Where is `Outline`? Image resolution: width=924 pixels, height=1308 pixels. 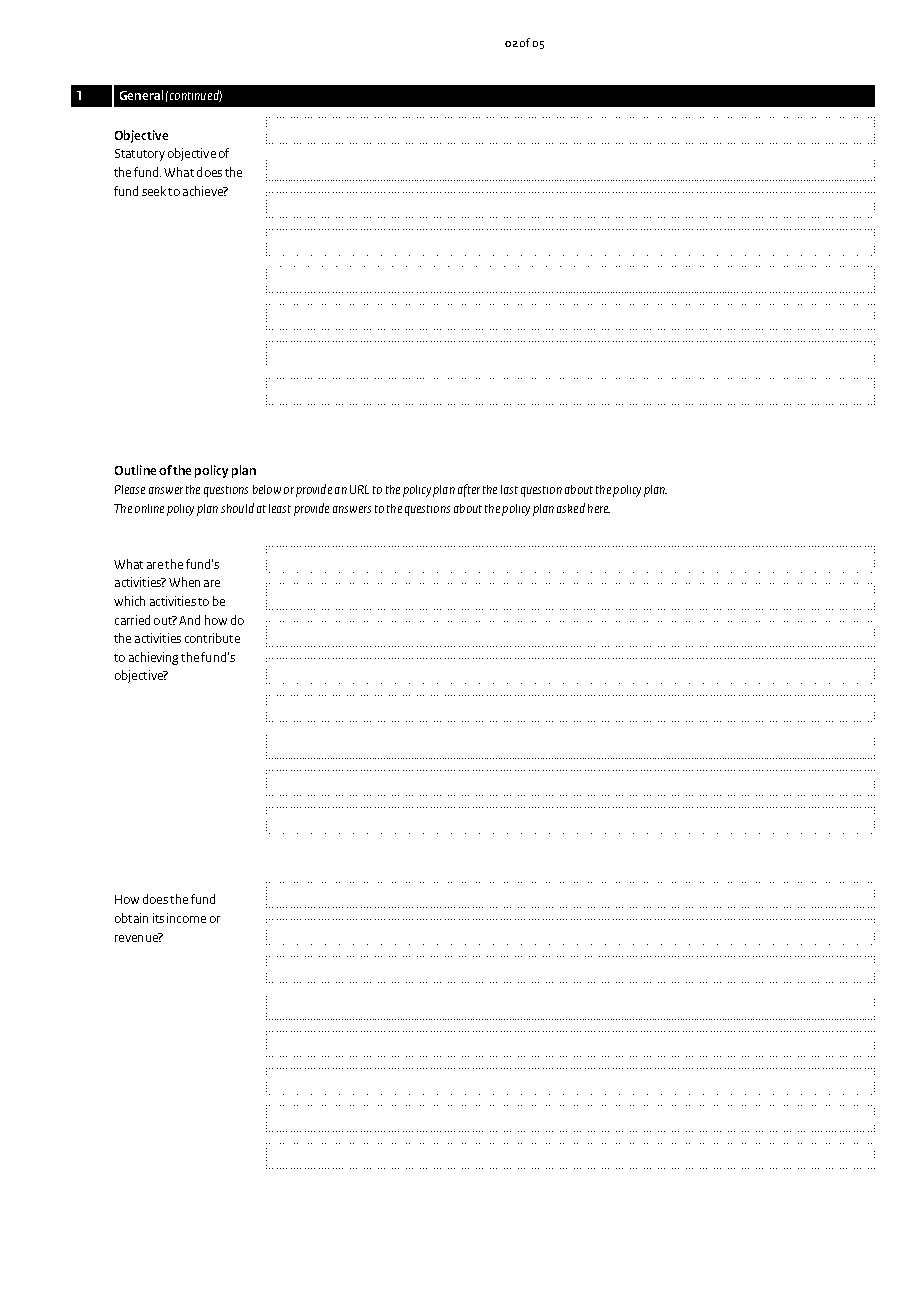 Outline is located at coordinates (135, 470).
